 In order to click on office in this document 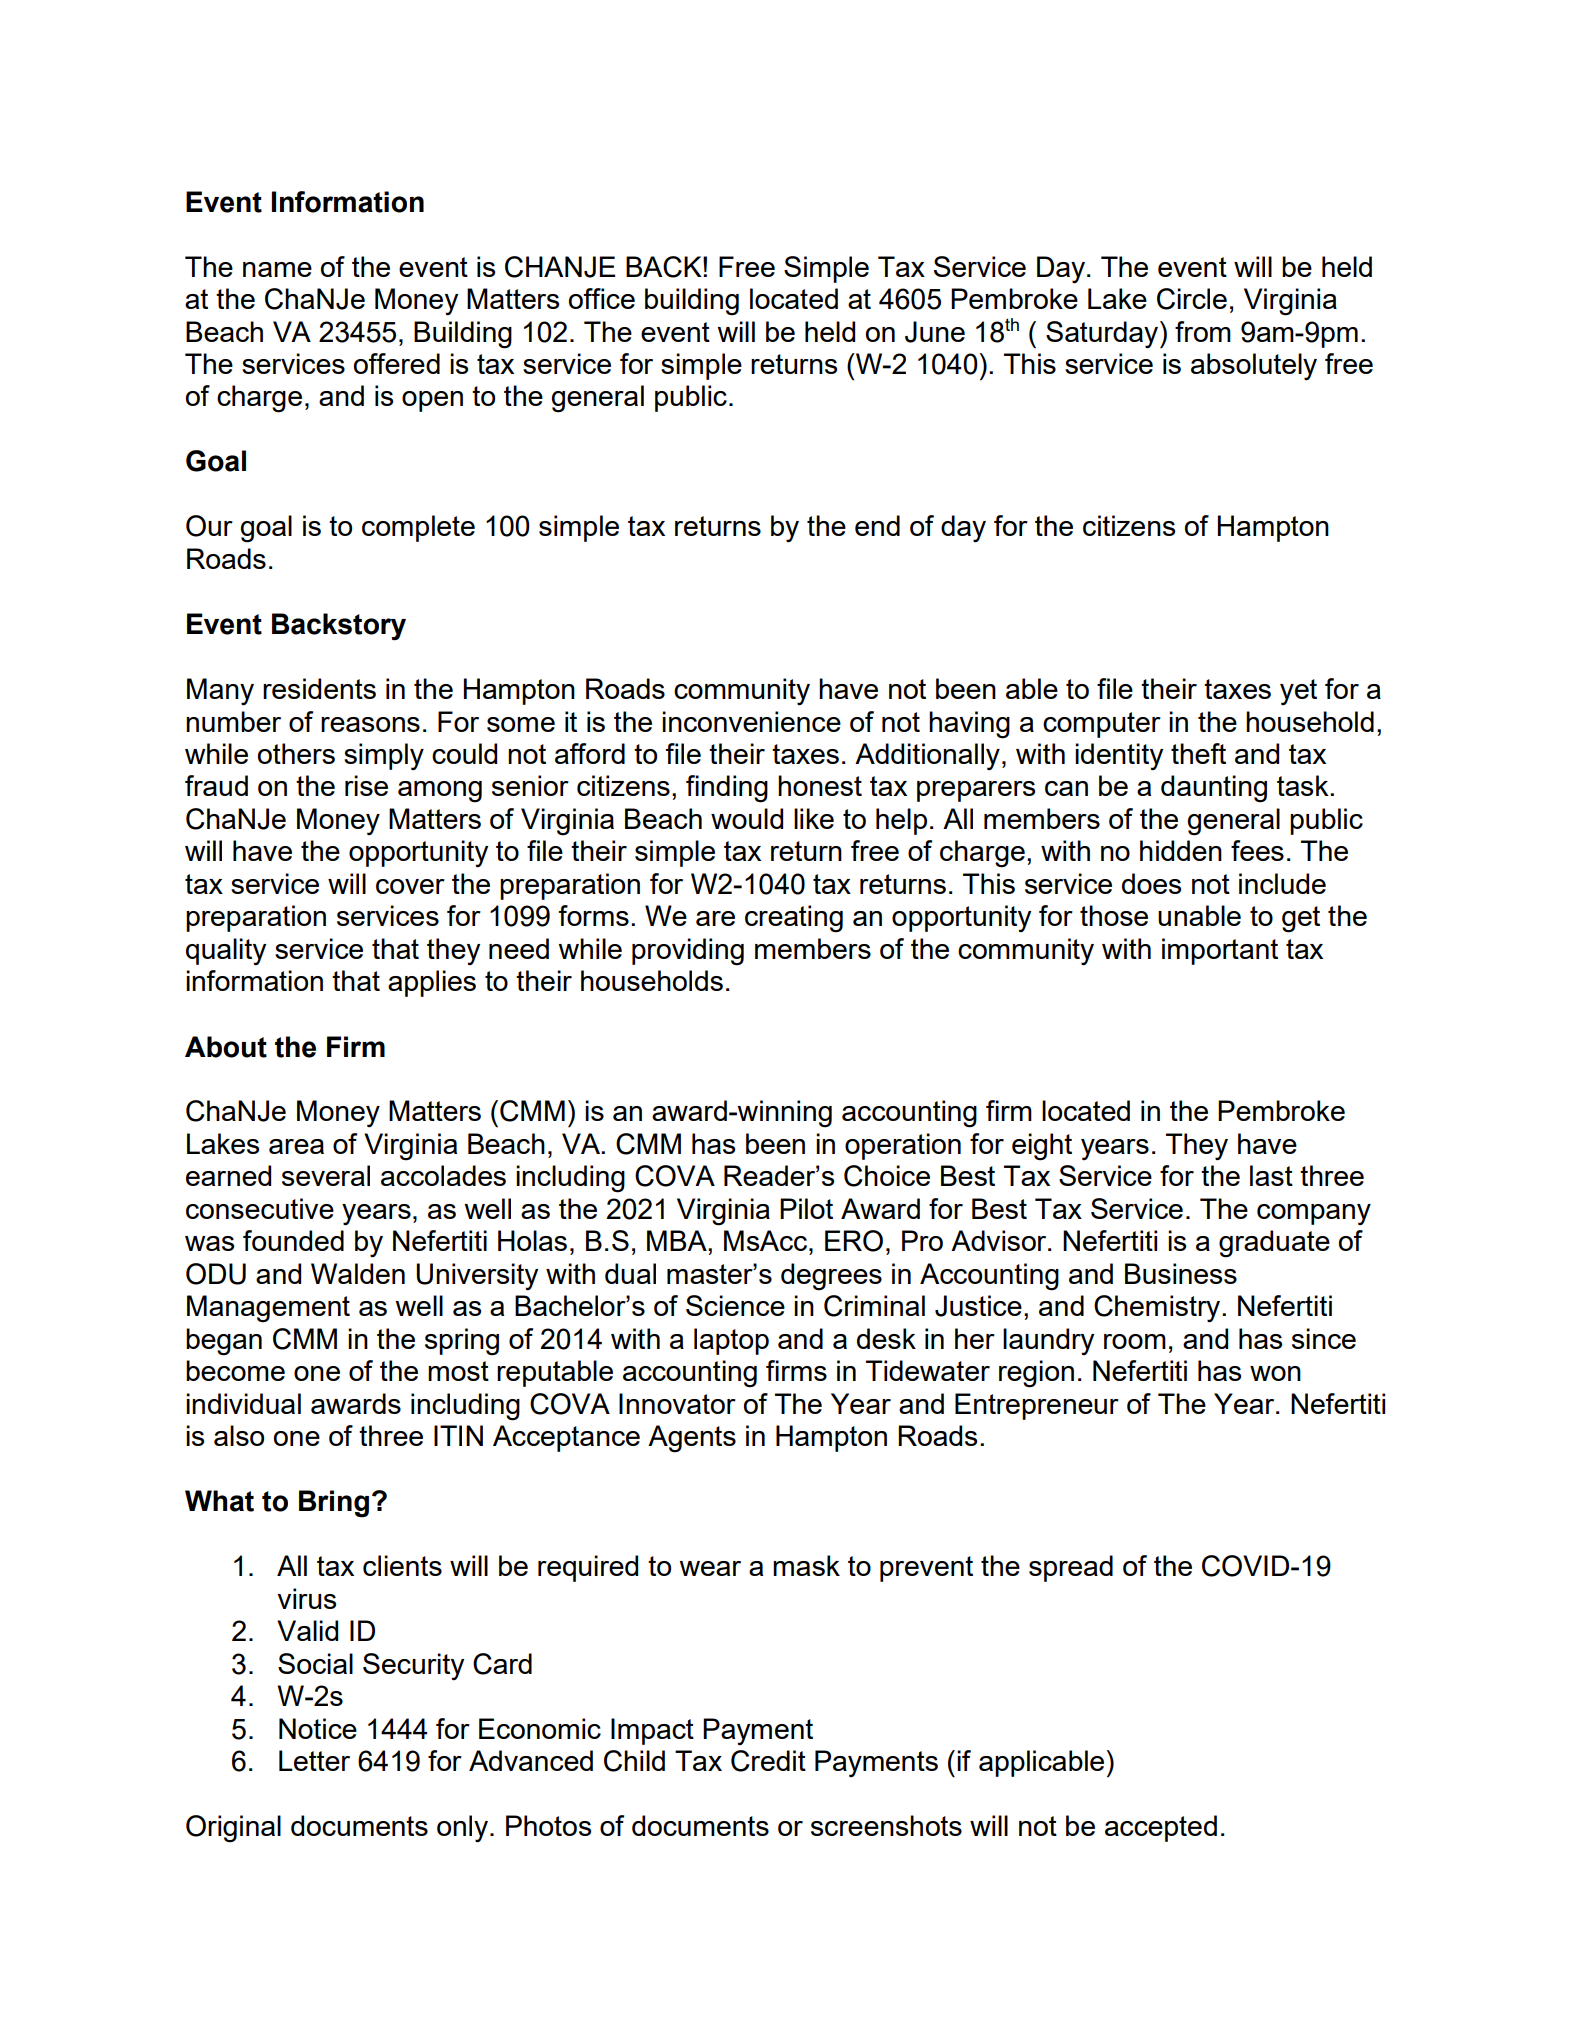, I will do `click(602, 298)`.
